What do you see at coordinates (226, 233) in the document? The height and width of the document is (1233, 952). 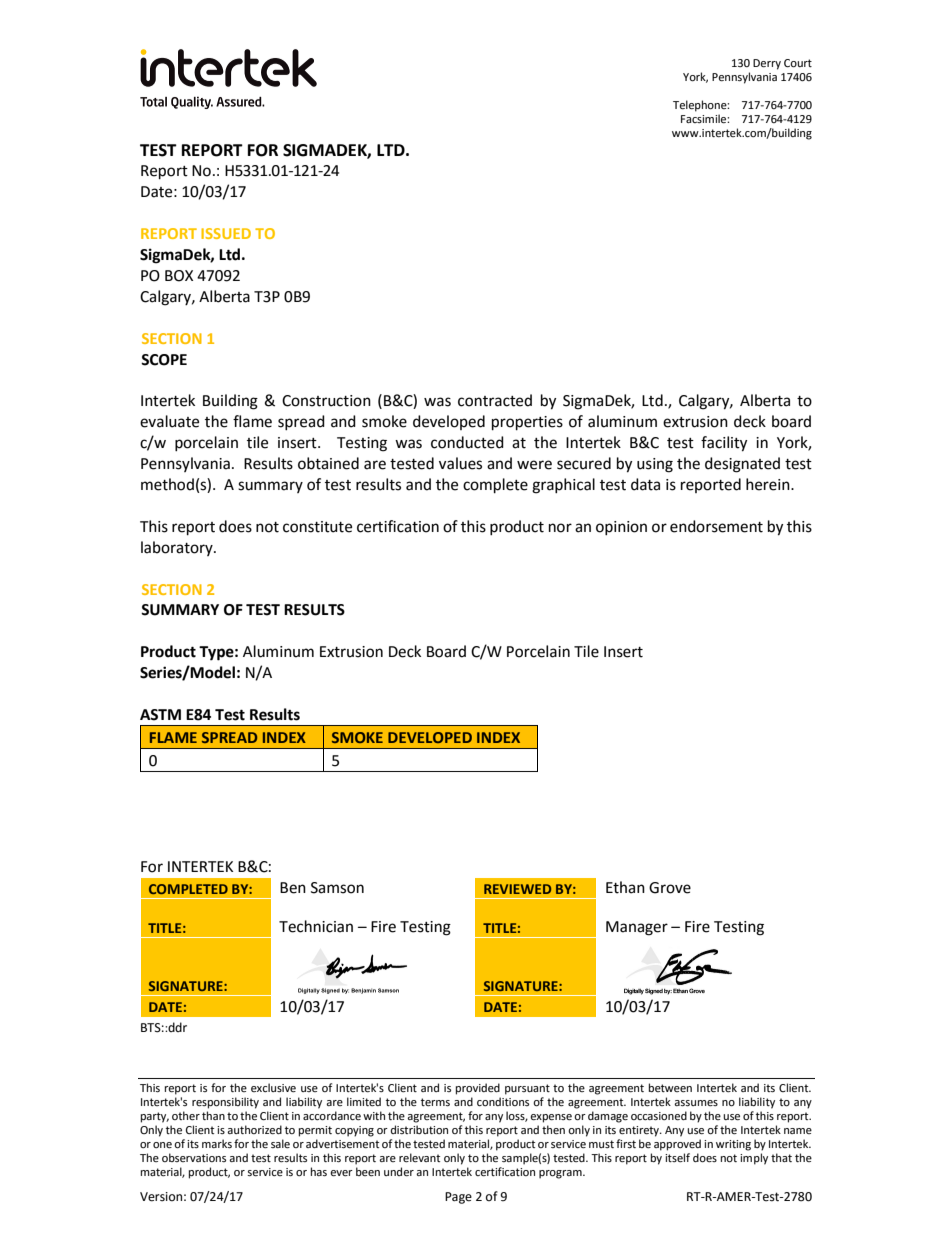 I see `ISSUED` at bounding box center [226, 233].
